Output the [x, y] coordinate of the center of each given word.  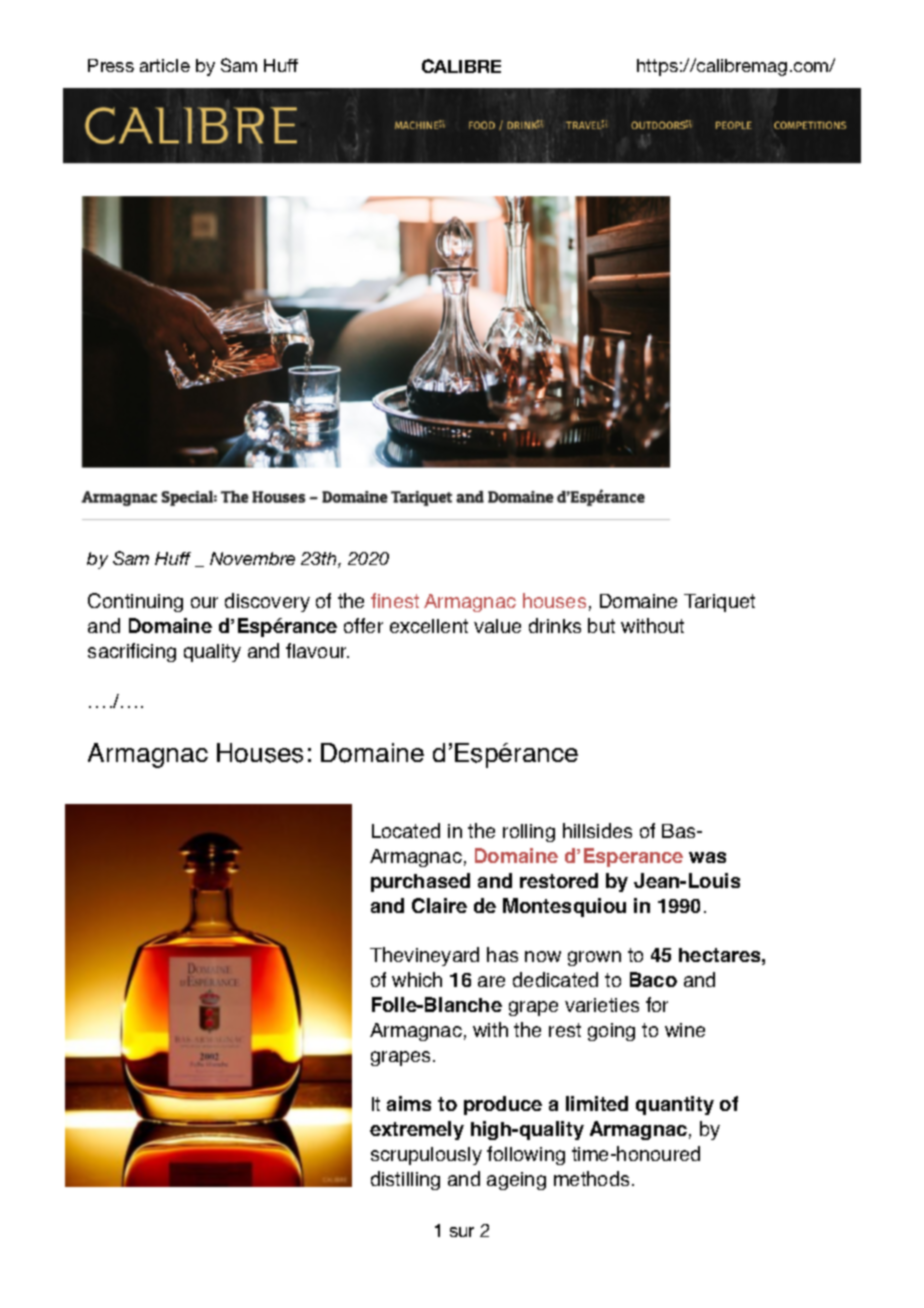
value [497, 626]
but [601, 625]
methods [591, 1178]
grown [594, 958]
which [417, 979]
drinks [555, 625]
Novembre [252, 558]
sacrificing [132, 652]
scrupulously [426, 1156]
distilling [405, 1180]
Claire [439, 905]
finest [395, 600]
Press [111, 65]
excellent [429, 626]
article [165, 65]
